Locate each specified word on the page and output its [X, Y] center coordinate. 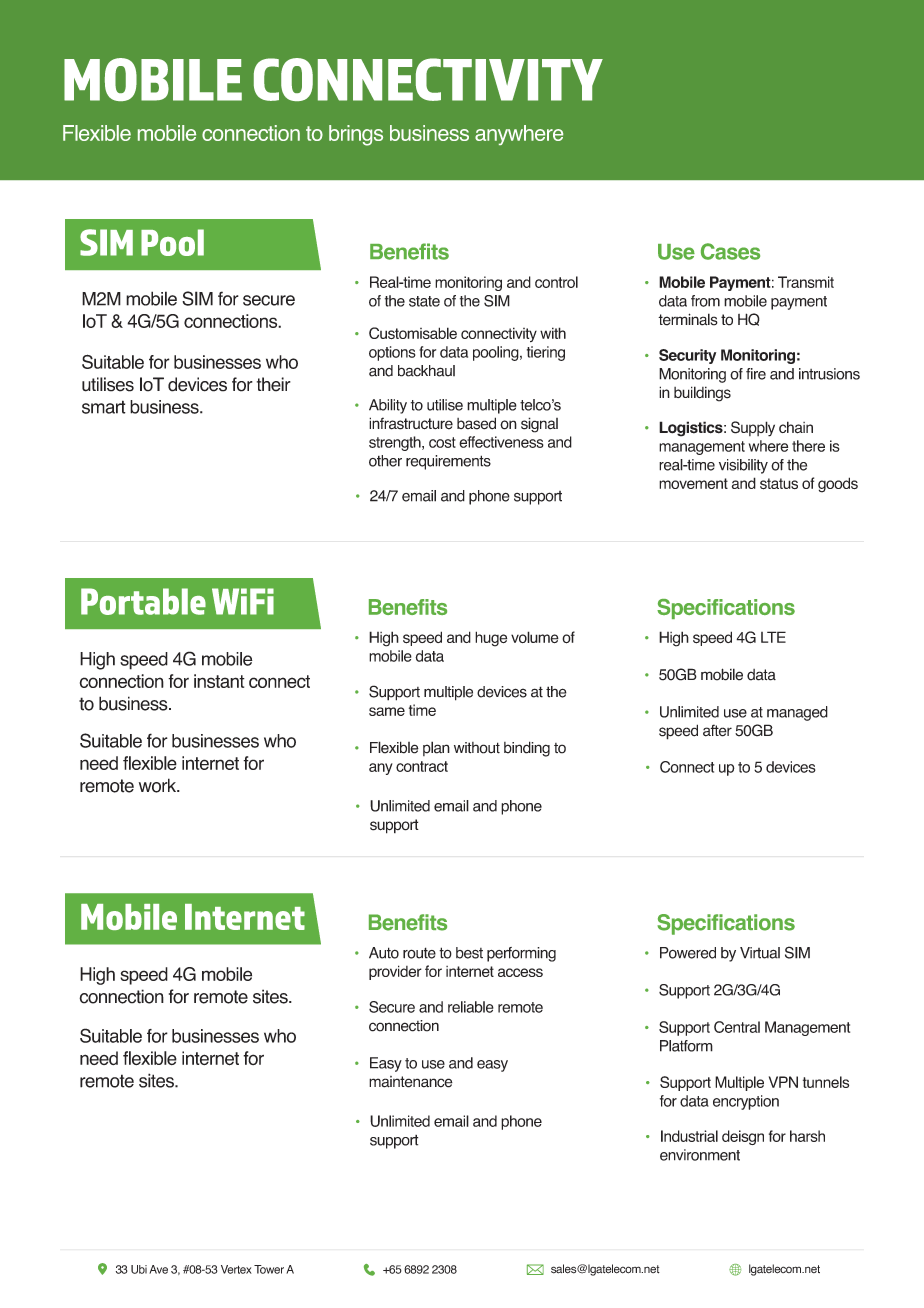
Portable [143, 601]
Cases [730, 251]
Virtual [760, 953]
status [779, 484]
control [556, 282]
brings [356, 135]
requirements [448, 462]
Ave [158, 1269]
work [159, 785]
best [469, 953]
